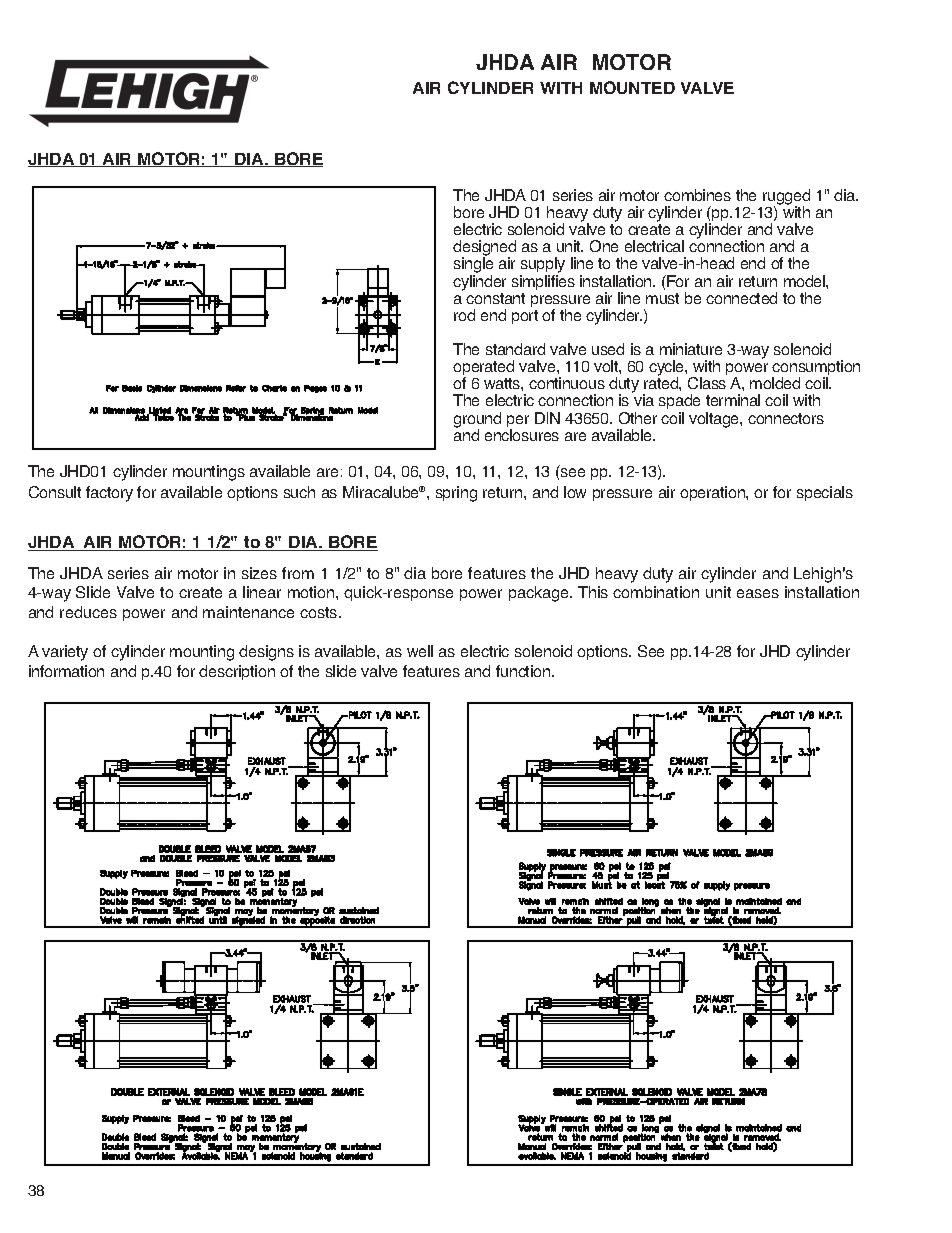 Image resolution: width=952 pixels, height=1233 pixels. Describe the element at coordinates (697, 195) in the screenshot. I see `combines` at that location.
